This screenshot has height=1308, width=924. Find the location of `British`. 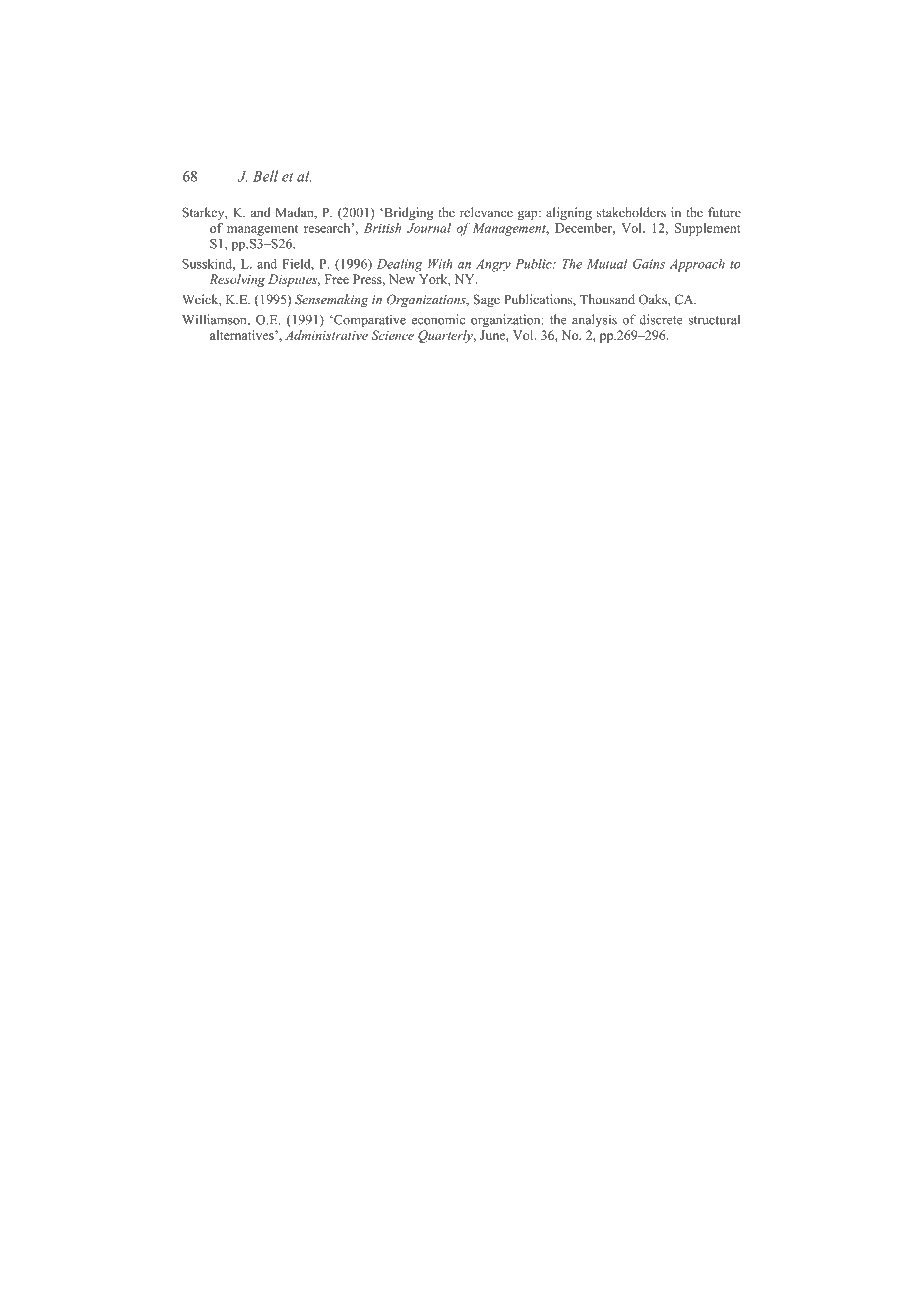

British is located at coordinates (382, 228).
